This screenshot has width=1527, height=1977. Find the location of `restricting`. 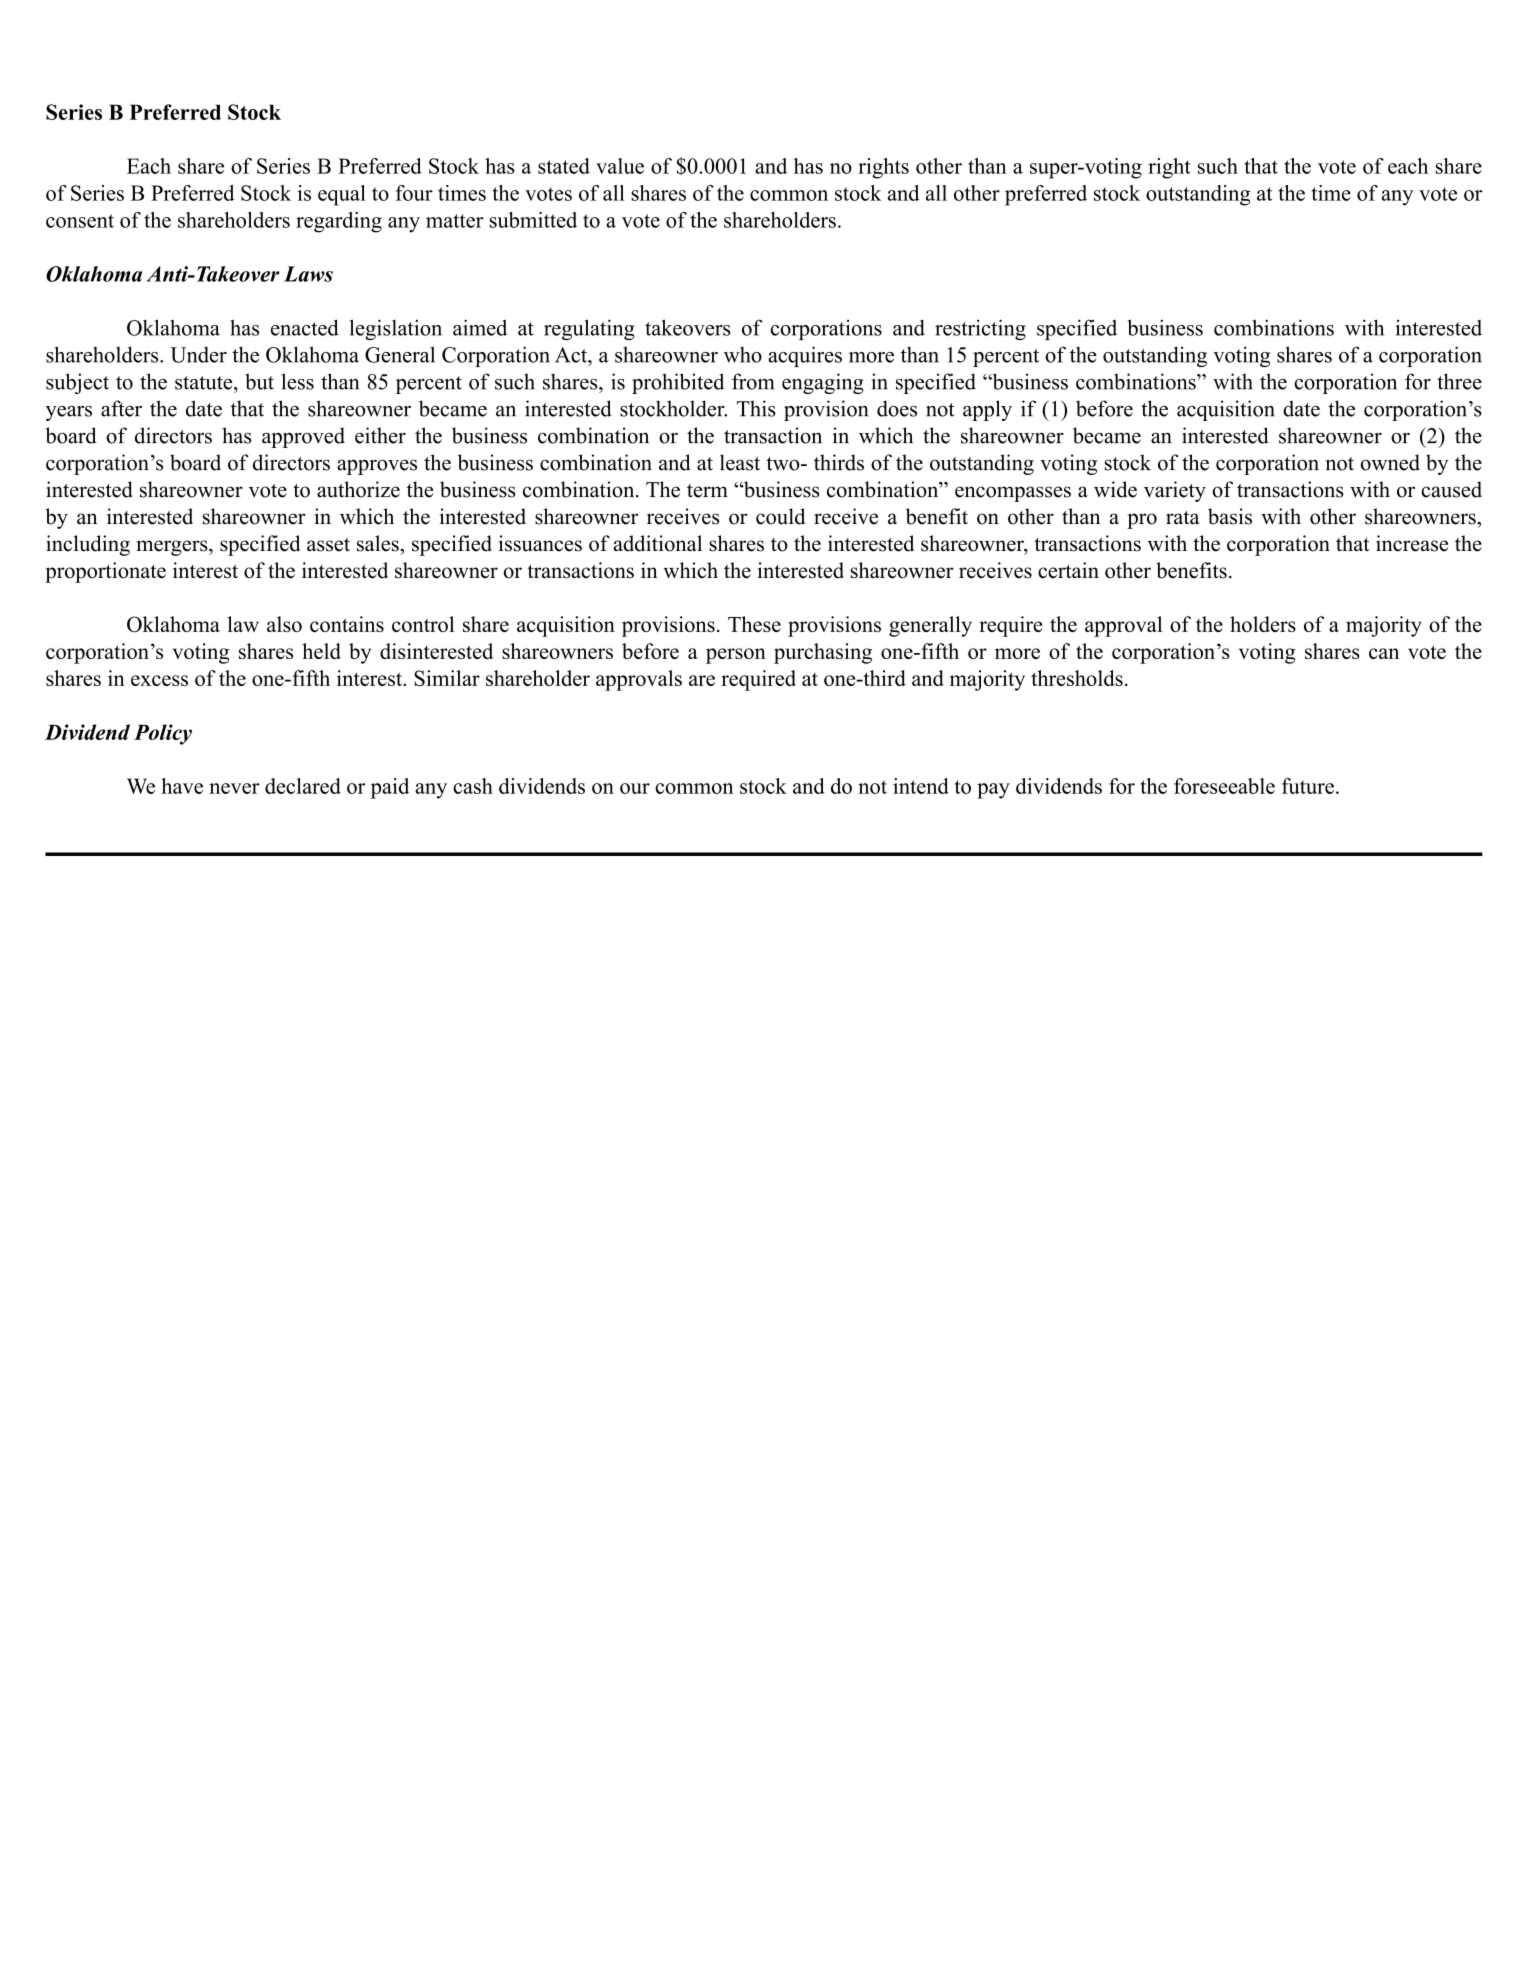

restricting is located at coordinates (980, 329).
